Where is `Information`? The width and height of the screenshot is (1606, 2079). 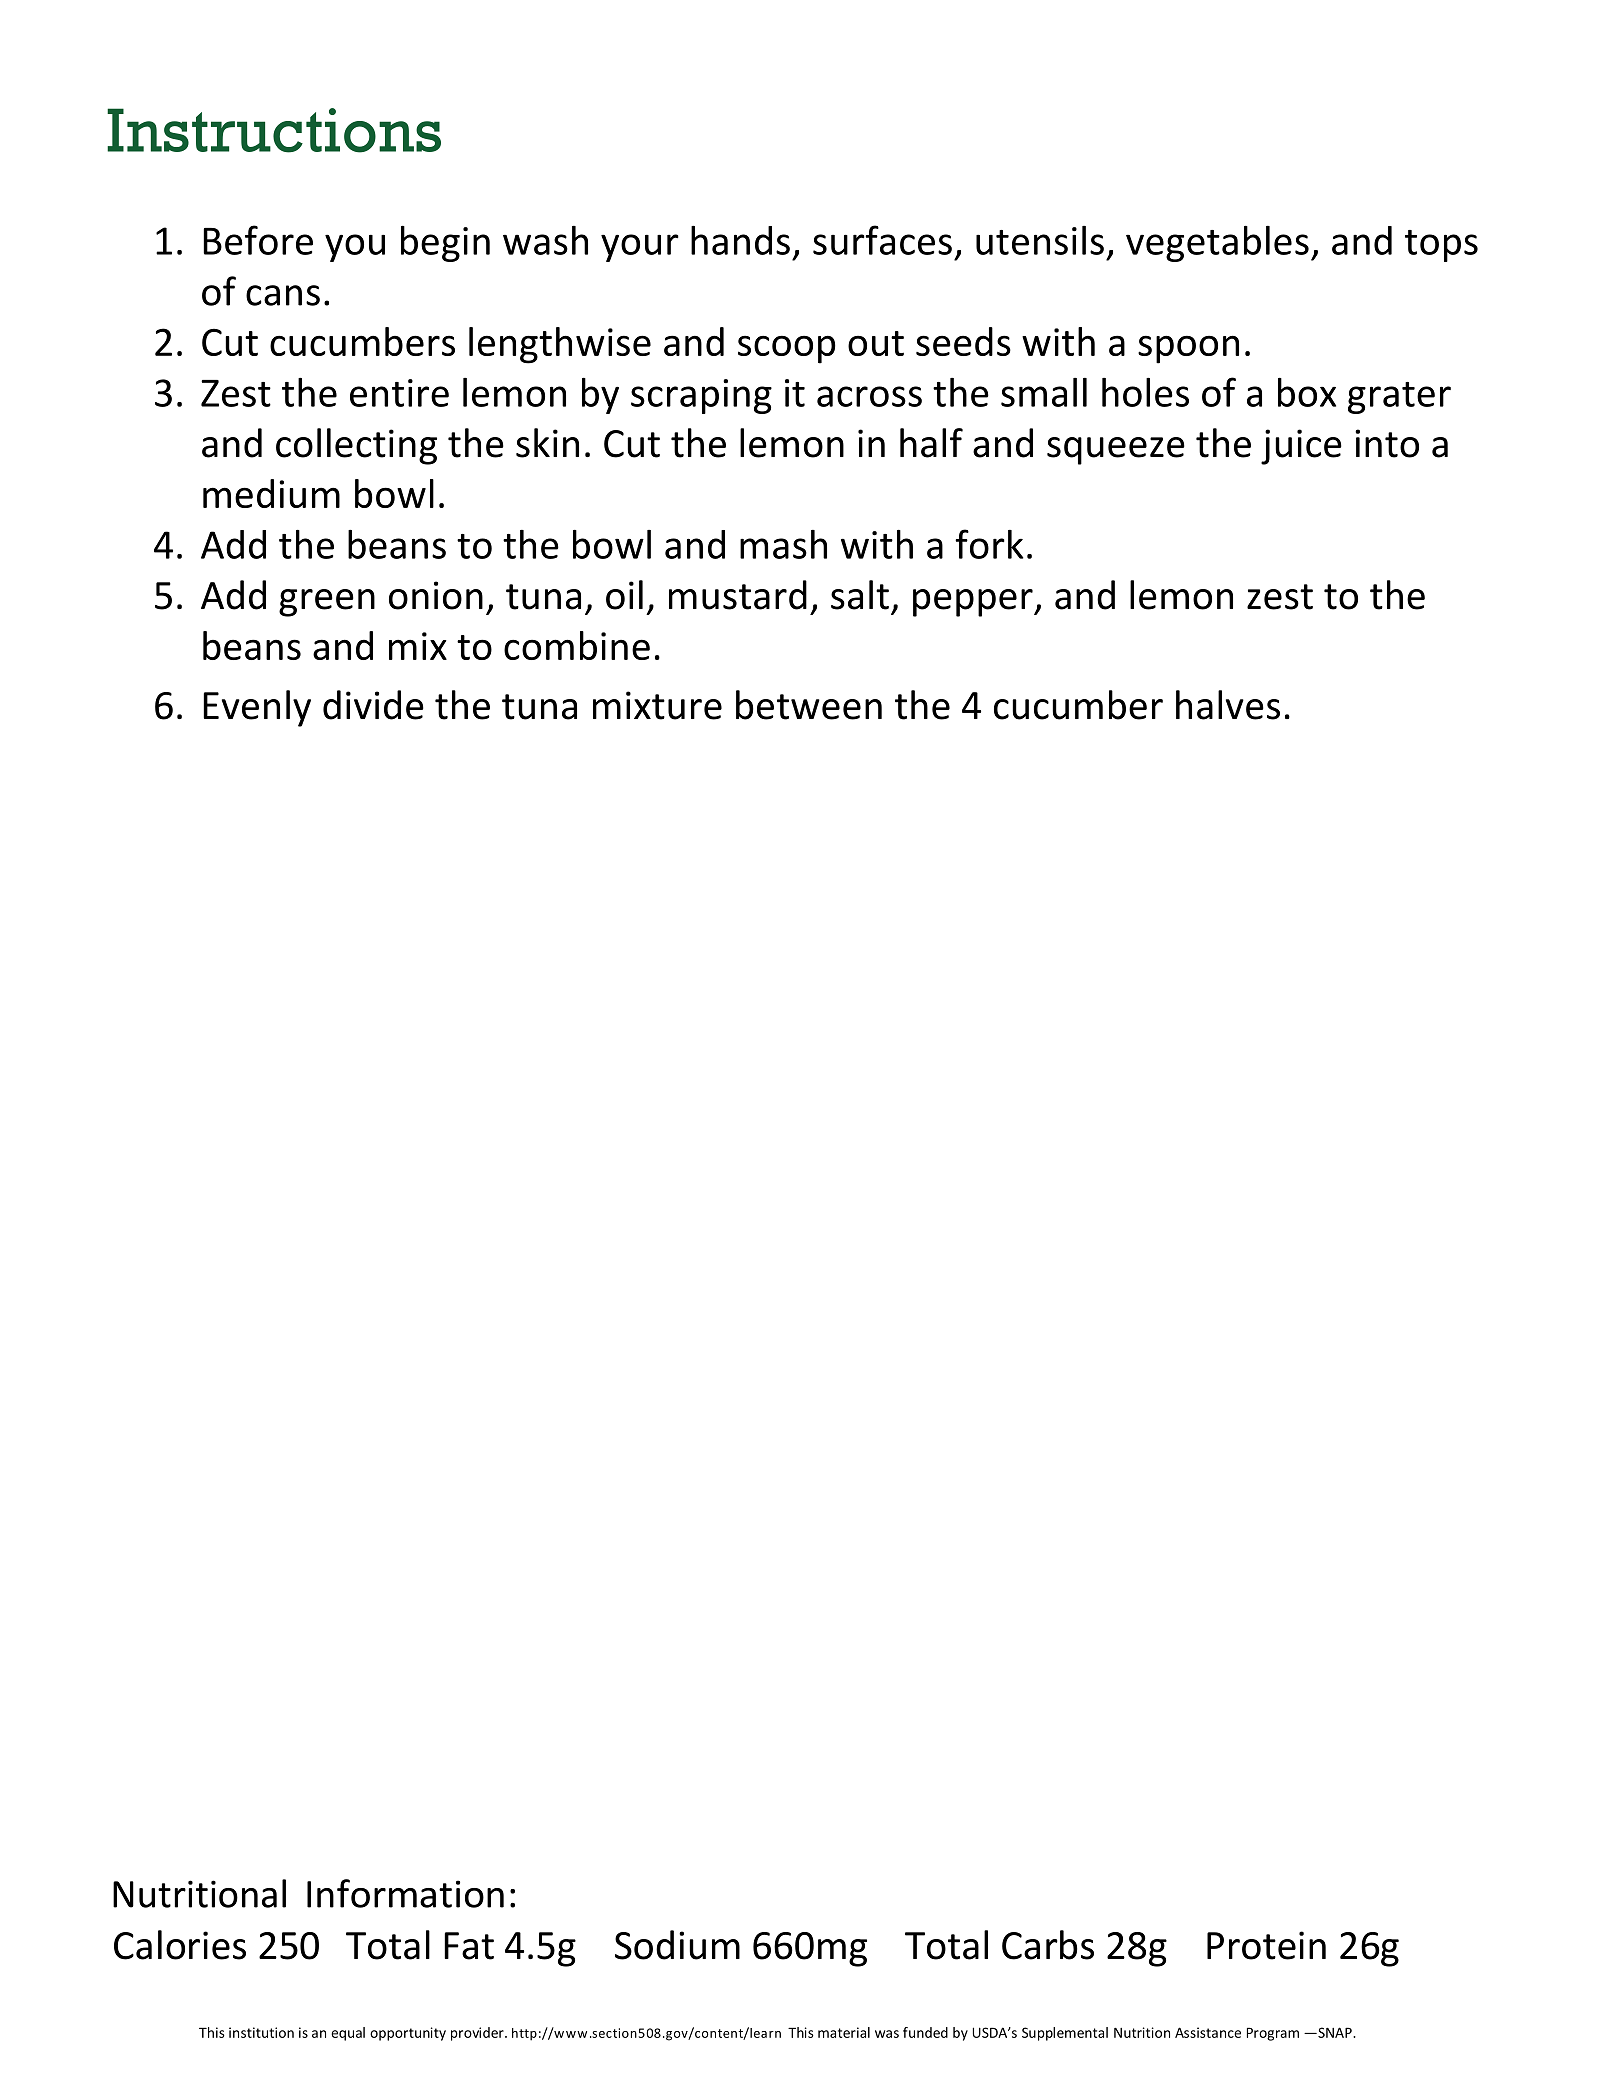
Information is located at coordinates (405, 1893).
